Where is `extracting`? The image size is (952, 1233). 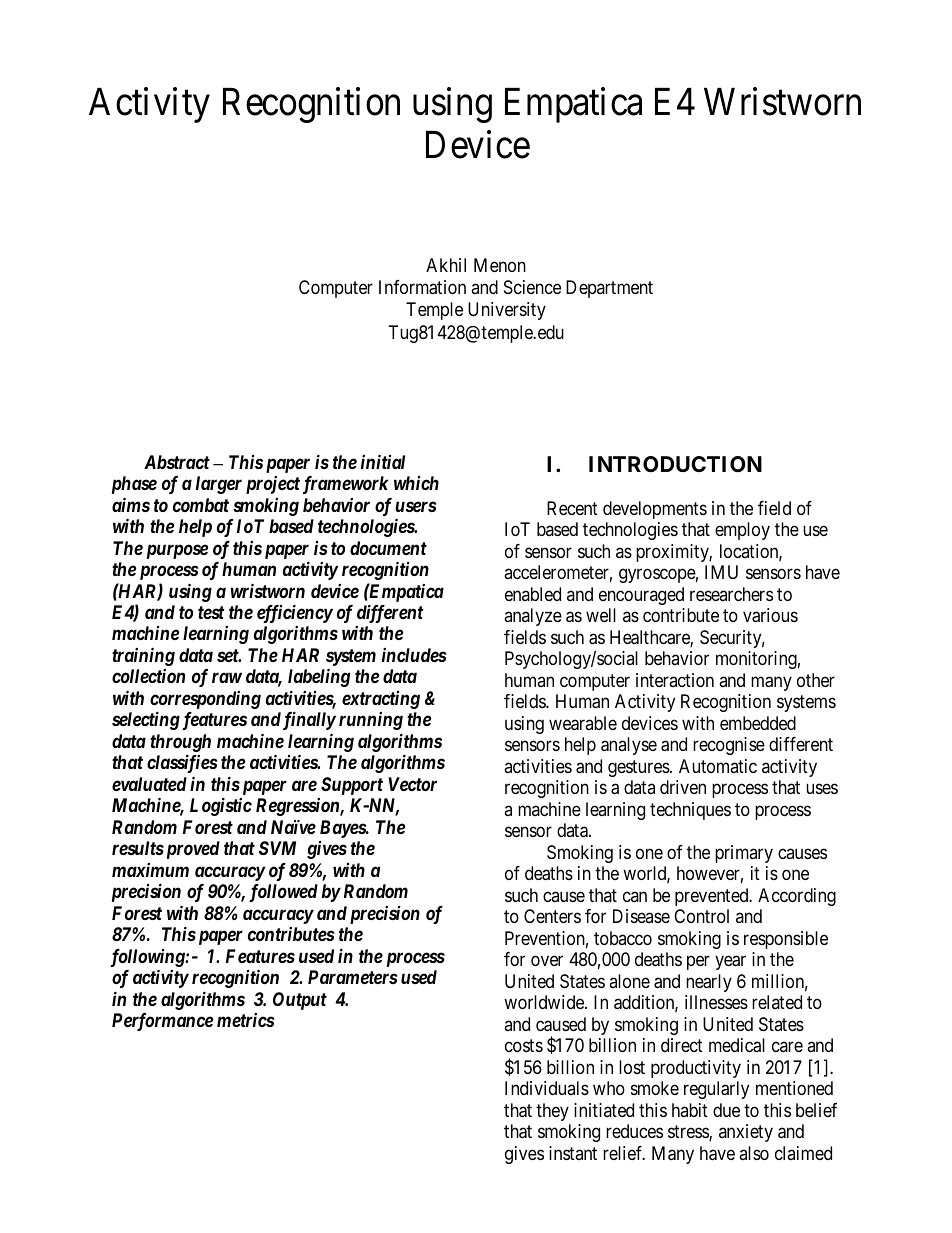
extracting is located at coordinates (381, 700).
